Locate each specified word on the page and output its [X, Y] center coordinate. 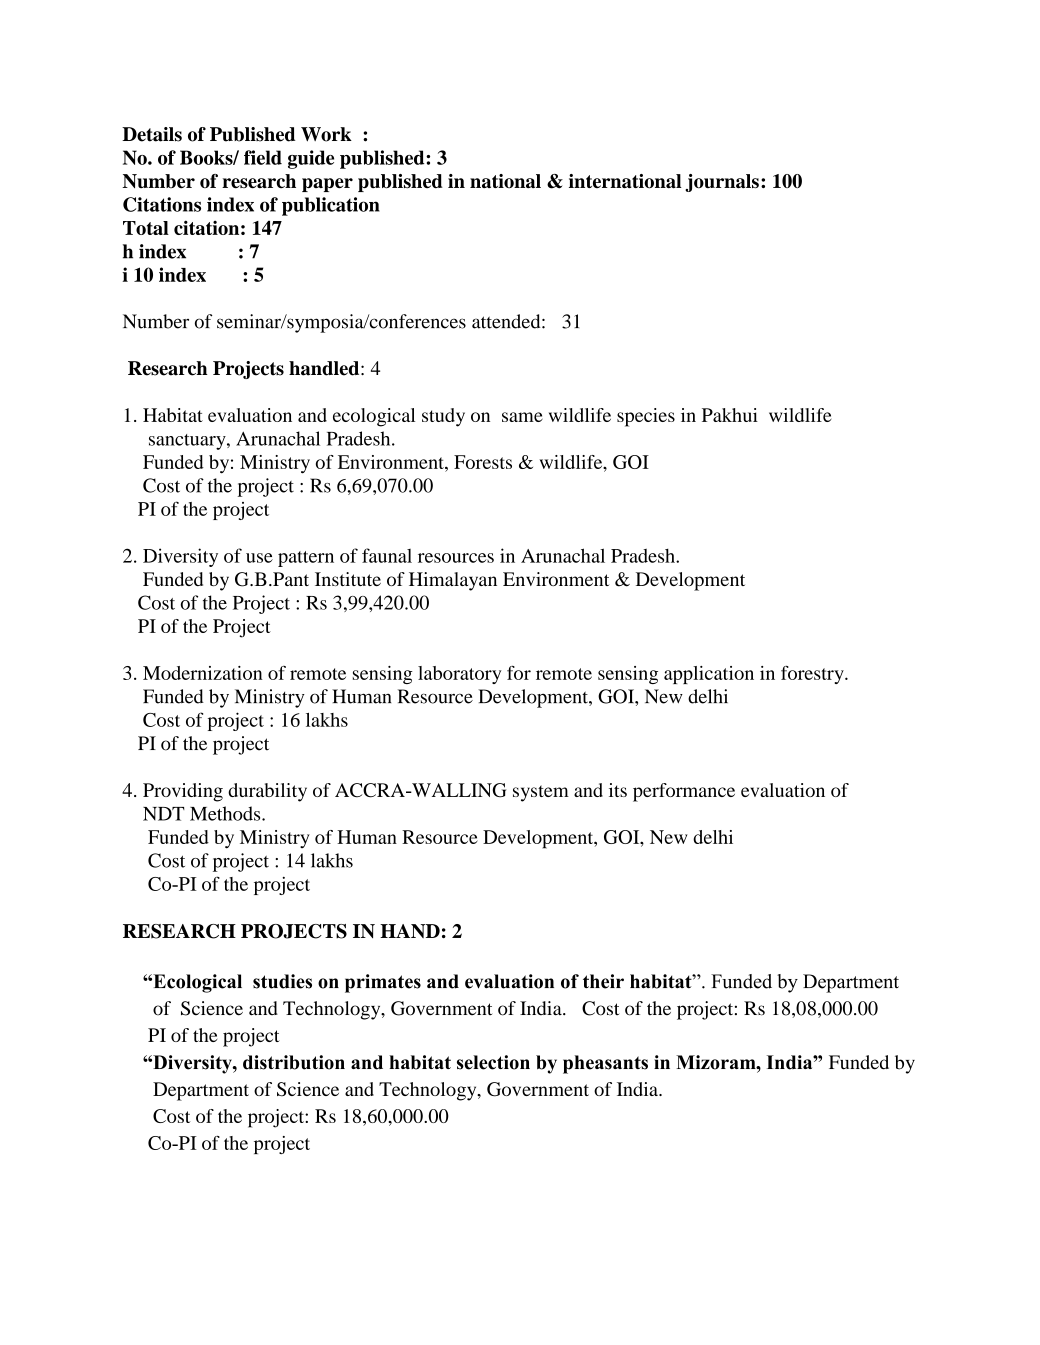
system [541, 793]
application [709, 675]
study [443, 417]
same [522, 417]
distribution [294, 1062]
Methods [226, 813]
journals [722, 183]
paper [327, 185]
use [259, 558]
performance [684, 792]
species [646, 417]
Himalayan [453, 581]
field [263, 157]
